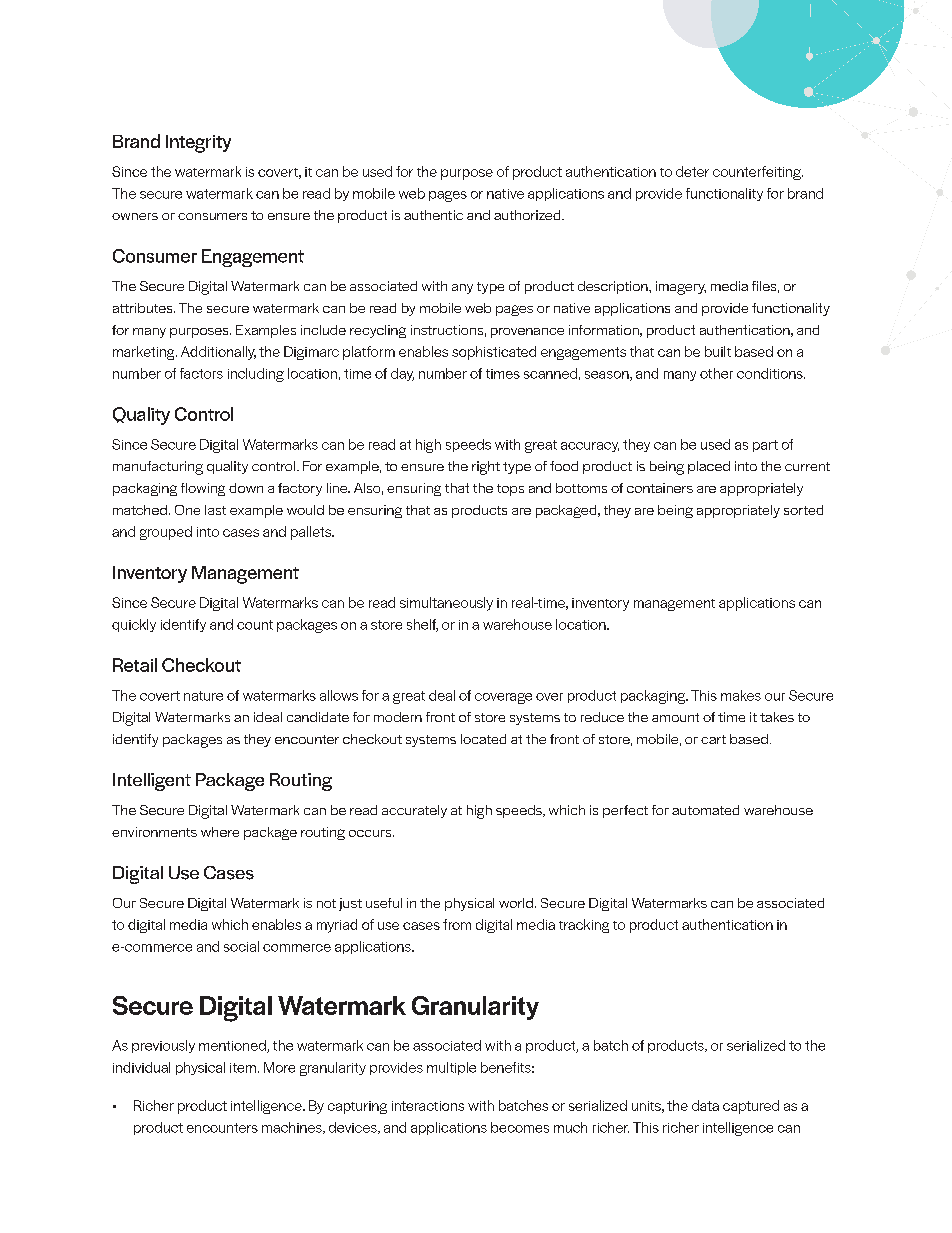 Image resolution: width=952 pixels, height=1233 pixels. Describe the element at coordinates (243, 1068) in the screenshot. I see `item` at that location.
